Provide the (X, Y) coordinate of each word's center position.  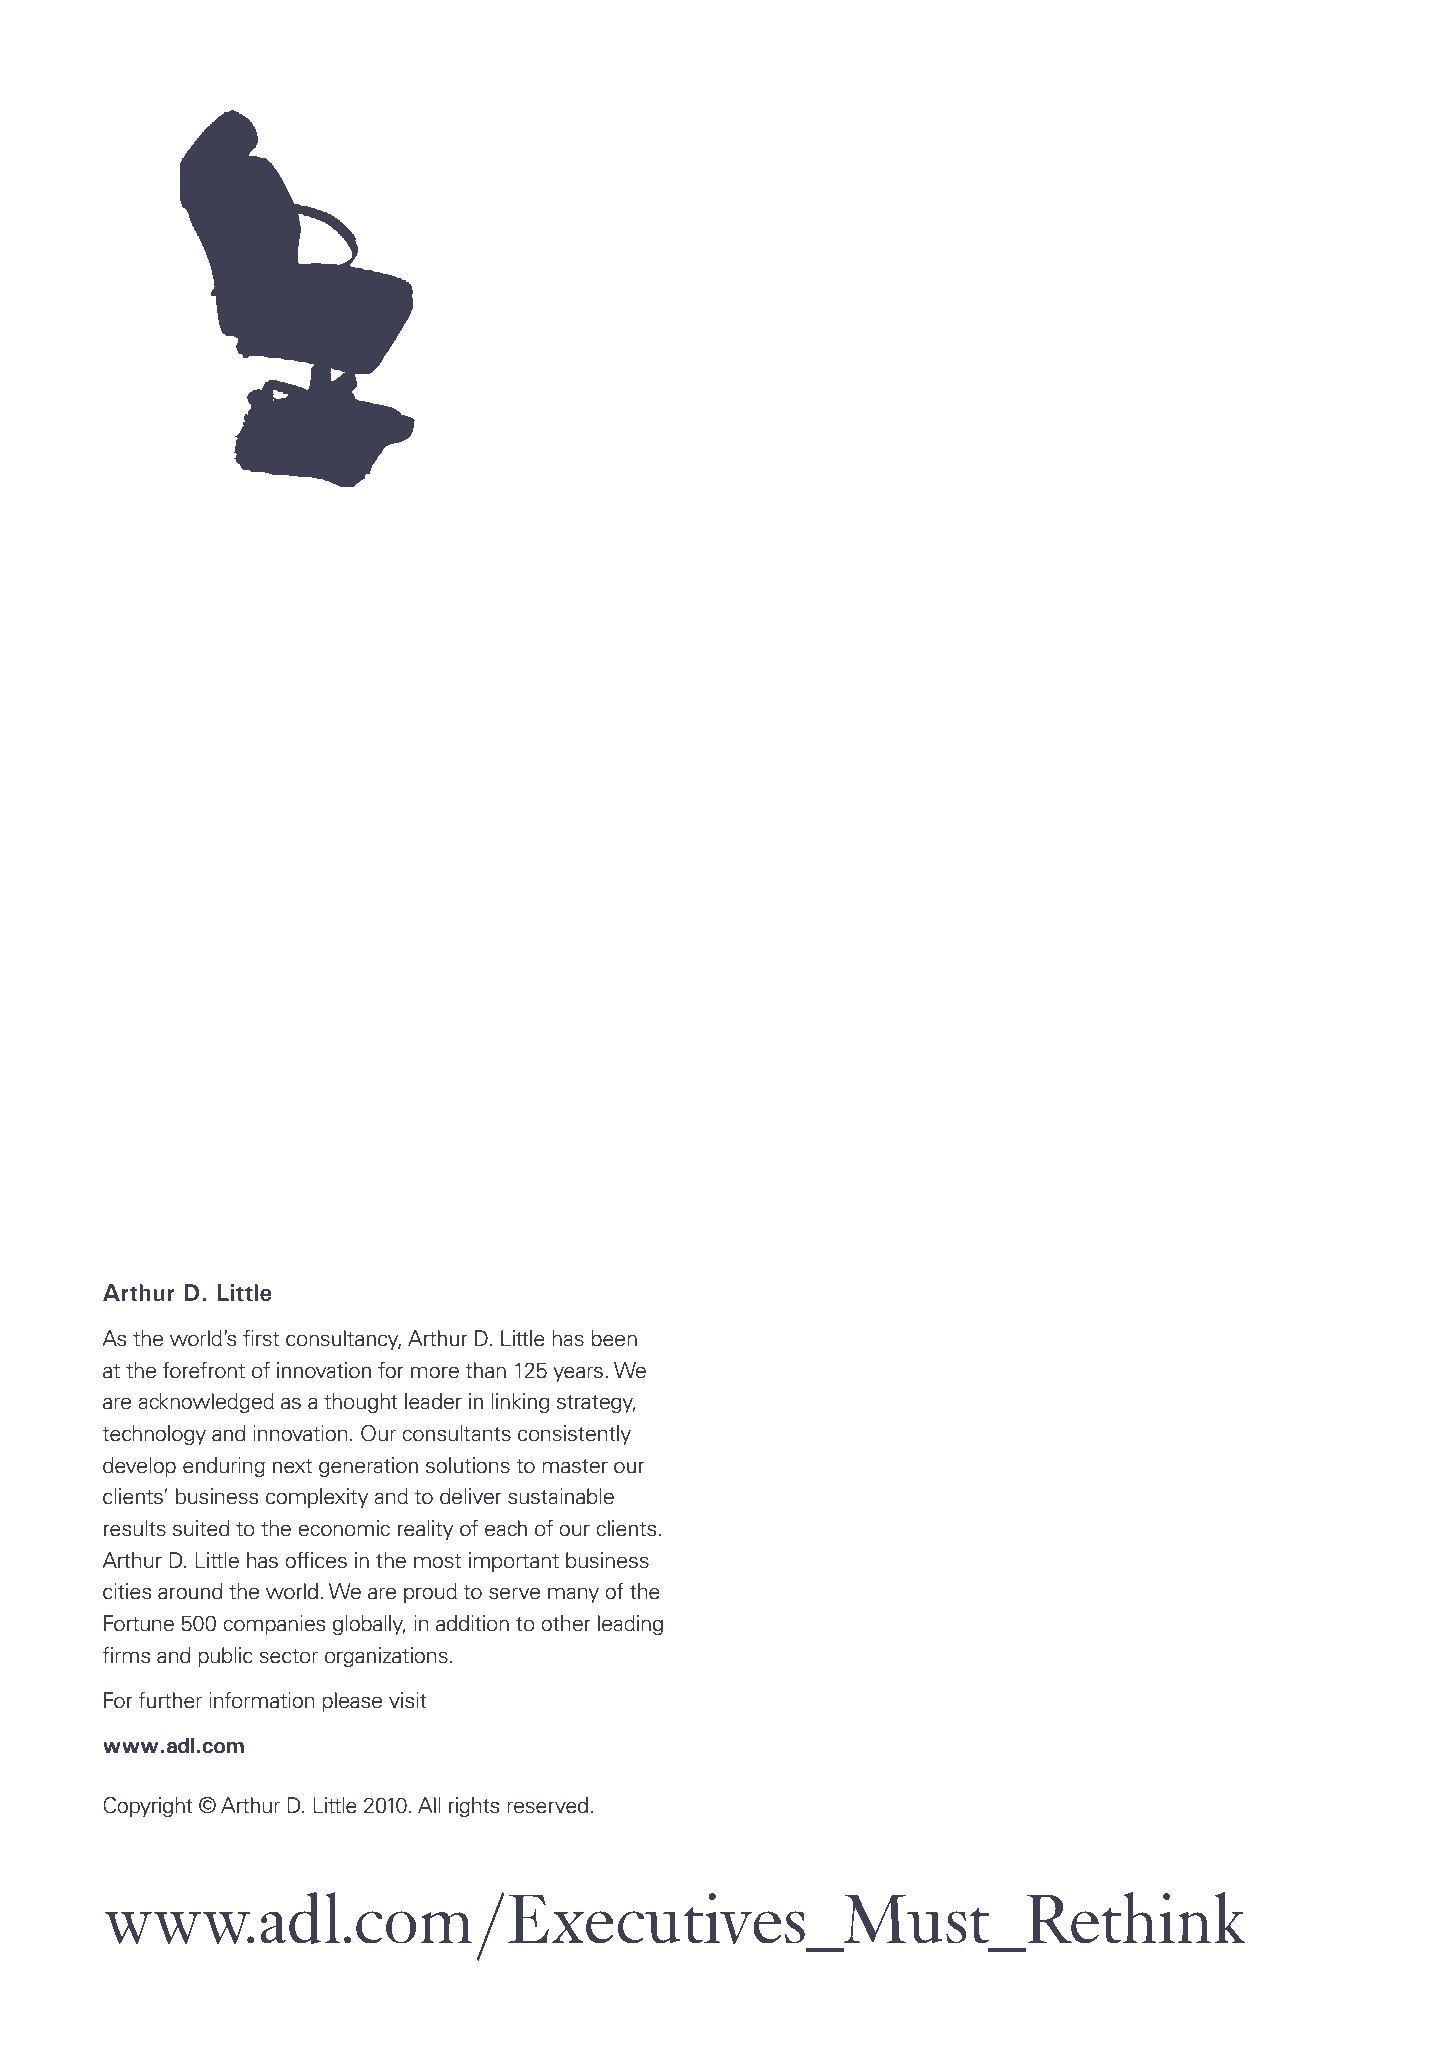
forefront (204, 1370)
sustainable (561, 1496)
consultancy (343, 1340)
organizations (386, 1657)
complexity (317, 1498)
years (578, 1374)
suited (201, 1528)
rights (474, 1807)
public (225, 1657)
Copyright (148, 1807)
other (566, 1623)
